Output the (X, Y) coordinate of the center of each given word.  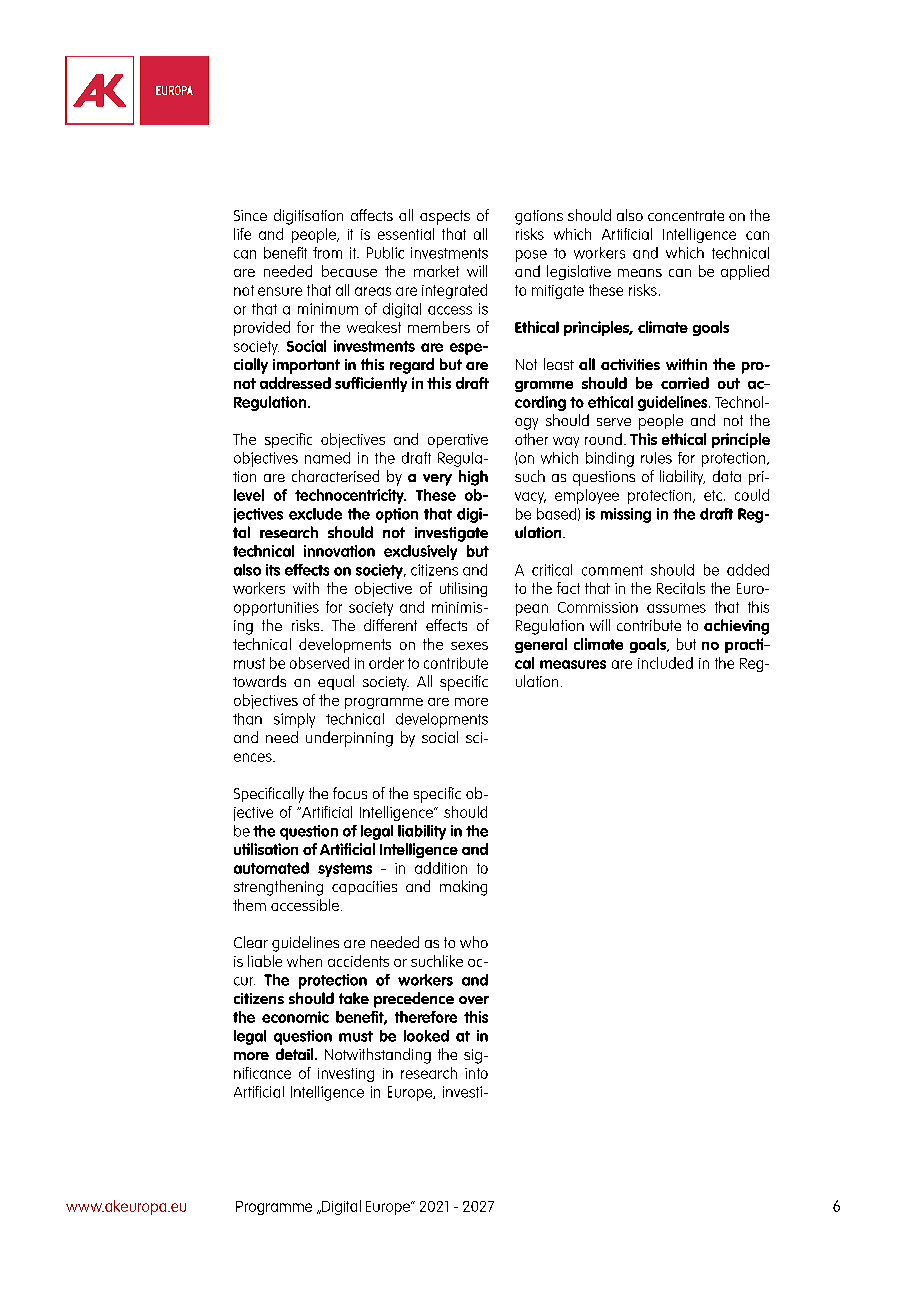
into (476, 1073)
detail (296, 1054)
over (474, 1000)
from (327, 253)
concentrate (686, 215)
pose (531, 256)
